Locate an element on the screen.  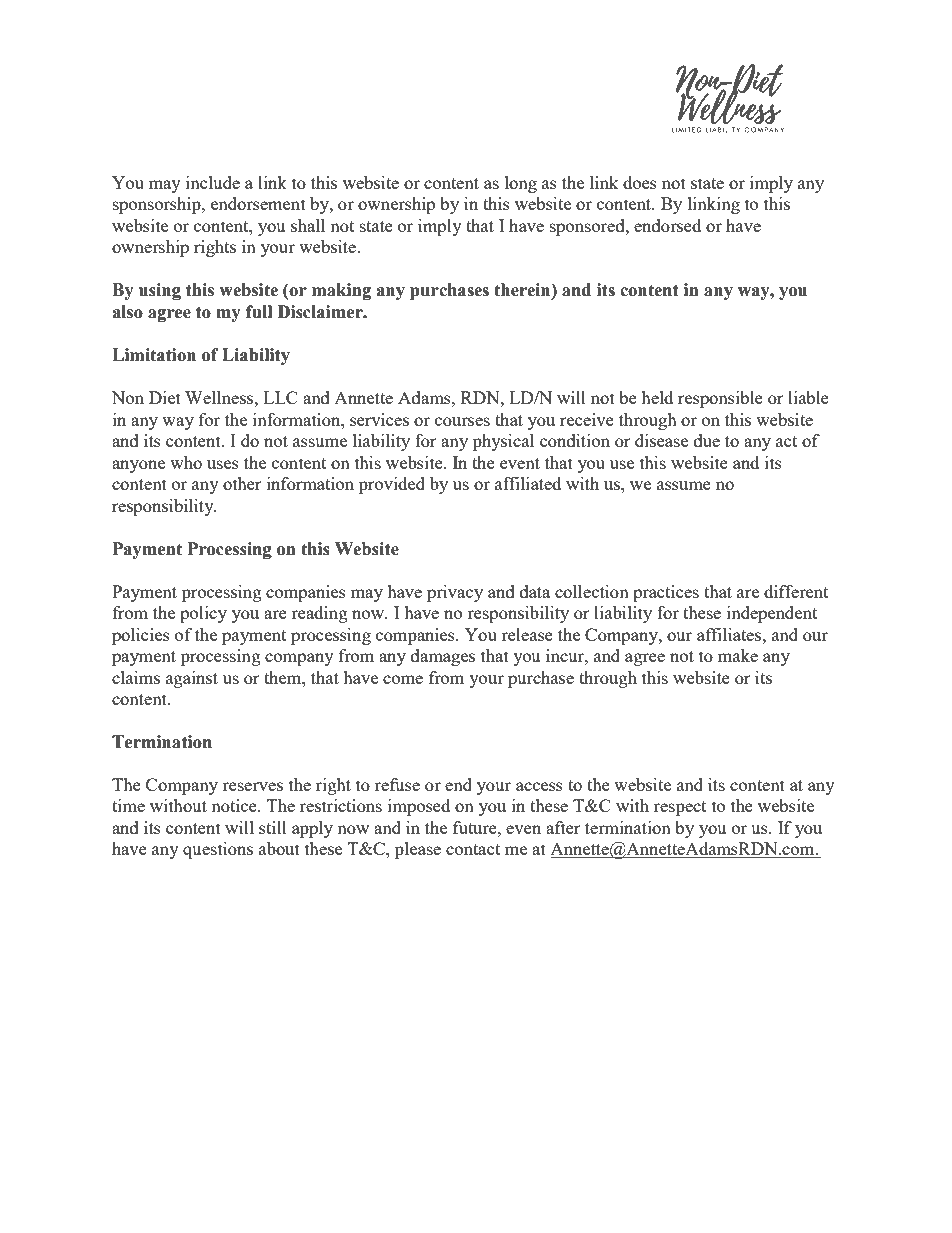
make is located at coordinates (738, 655).
